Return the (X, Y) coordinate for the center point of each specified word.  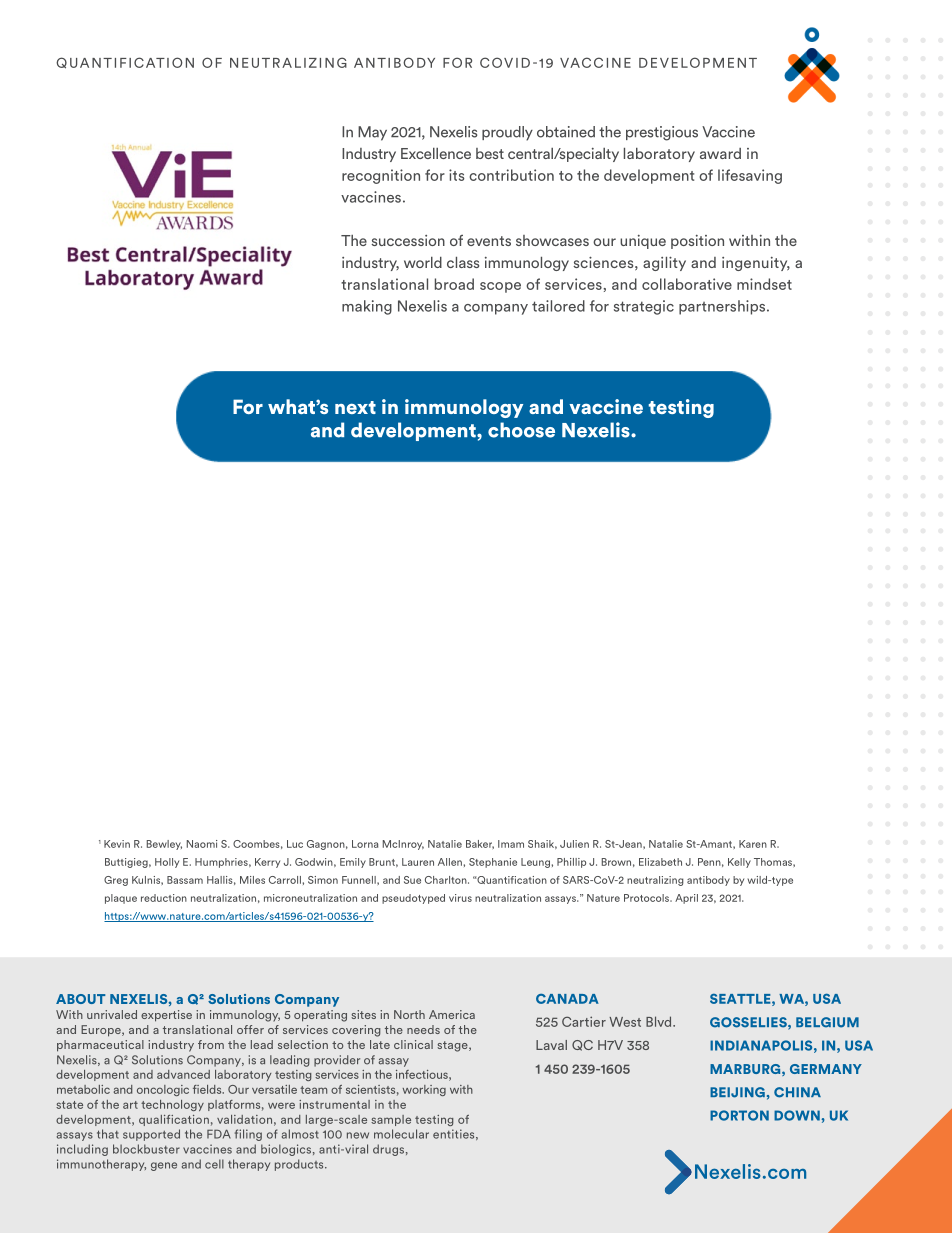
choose (521, 430)
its (457, 175)
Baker (480, 844)
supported (151, 1135)
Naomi (202, 844)
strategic (644, 307)
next (355, 407)
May (372, 133)
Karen (753, 844)
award (720, 153)
